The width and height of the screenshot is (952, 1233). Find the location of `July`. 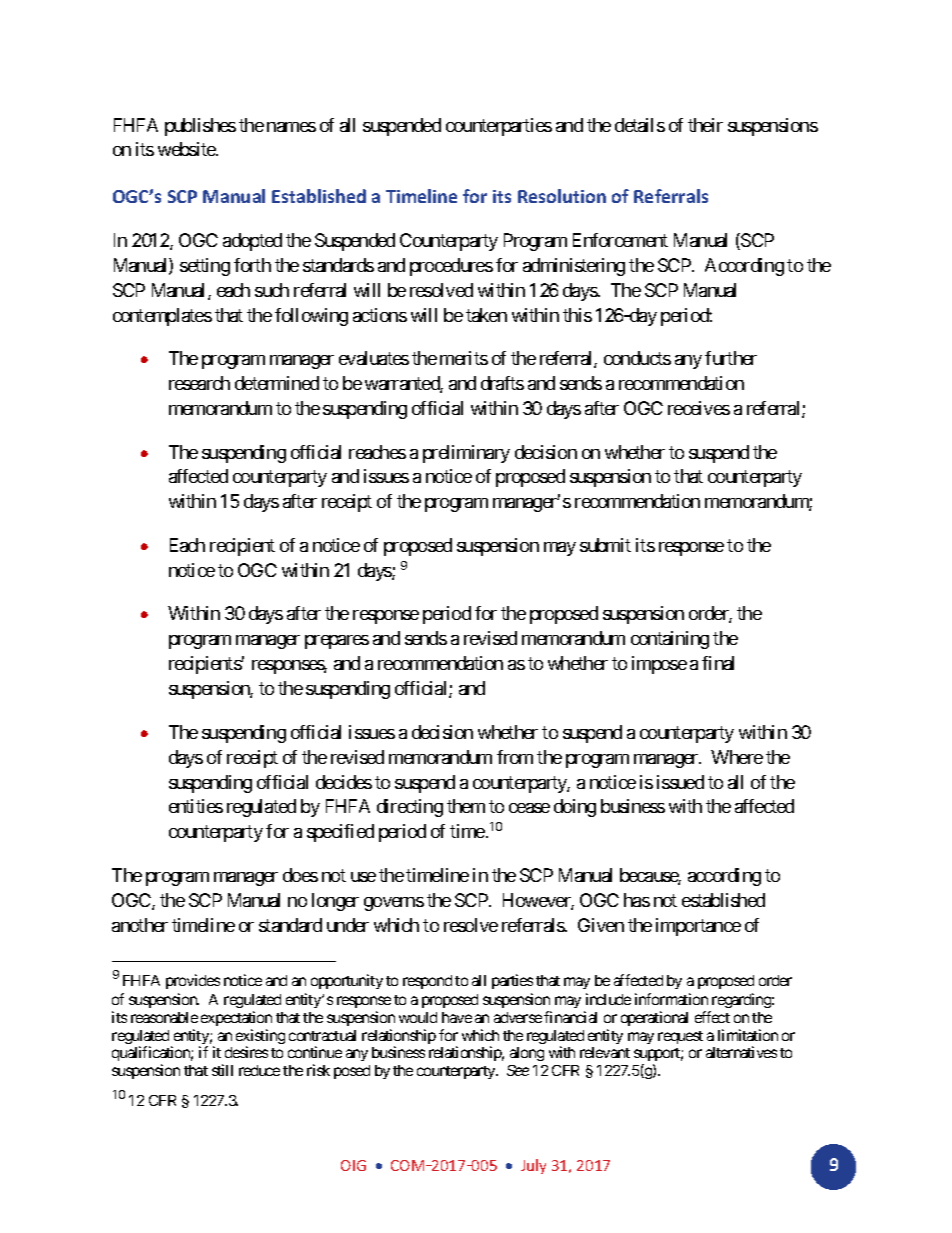

July is located at coordinates (533, 1166).
